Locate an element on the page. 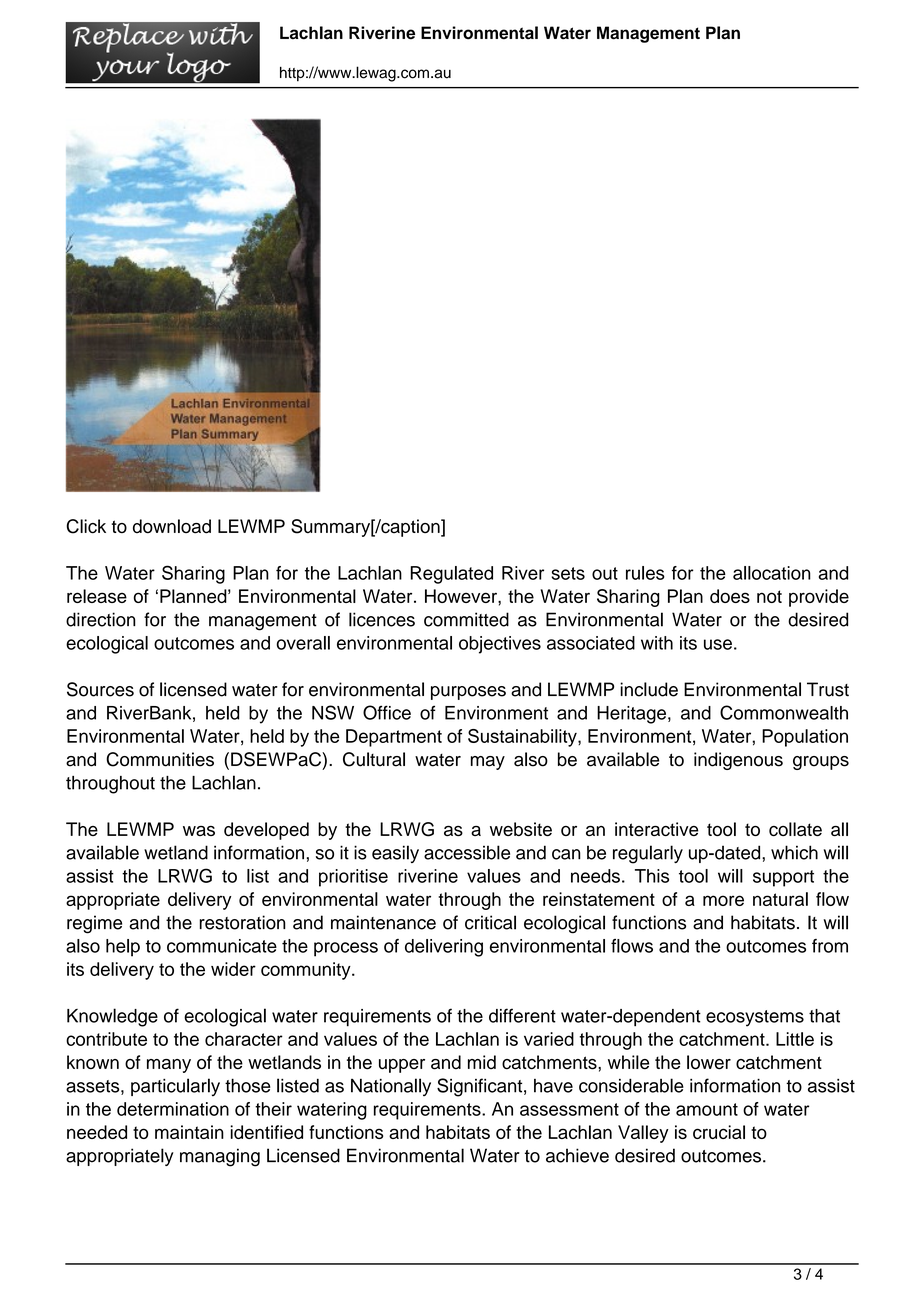 Image resolution: width=924 pixels, height=1308 pixels. download is located at coordinates (172, 526).
